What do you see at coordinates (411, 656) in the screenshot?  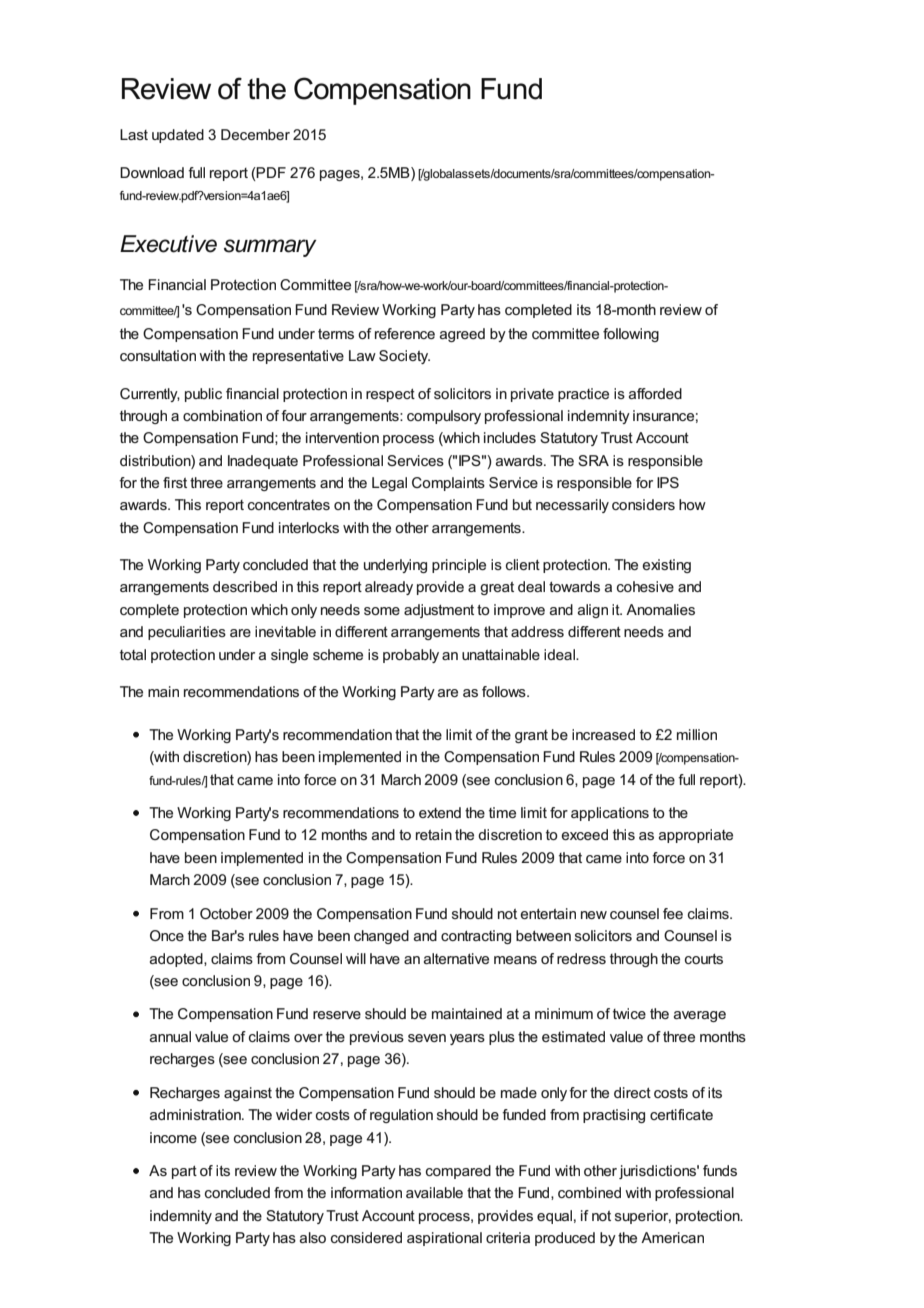 I see `probably` at bounding box center [411, 656].
